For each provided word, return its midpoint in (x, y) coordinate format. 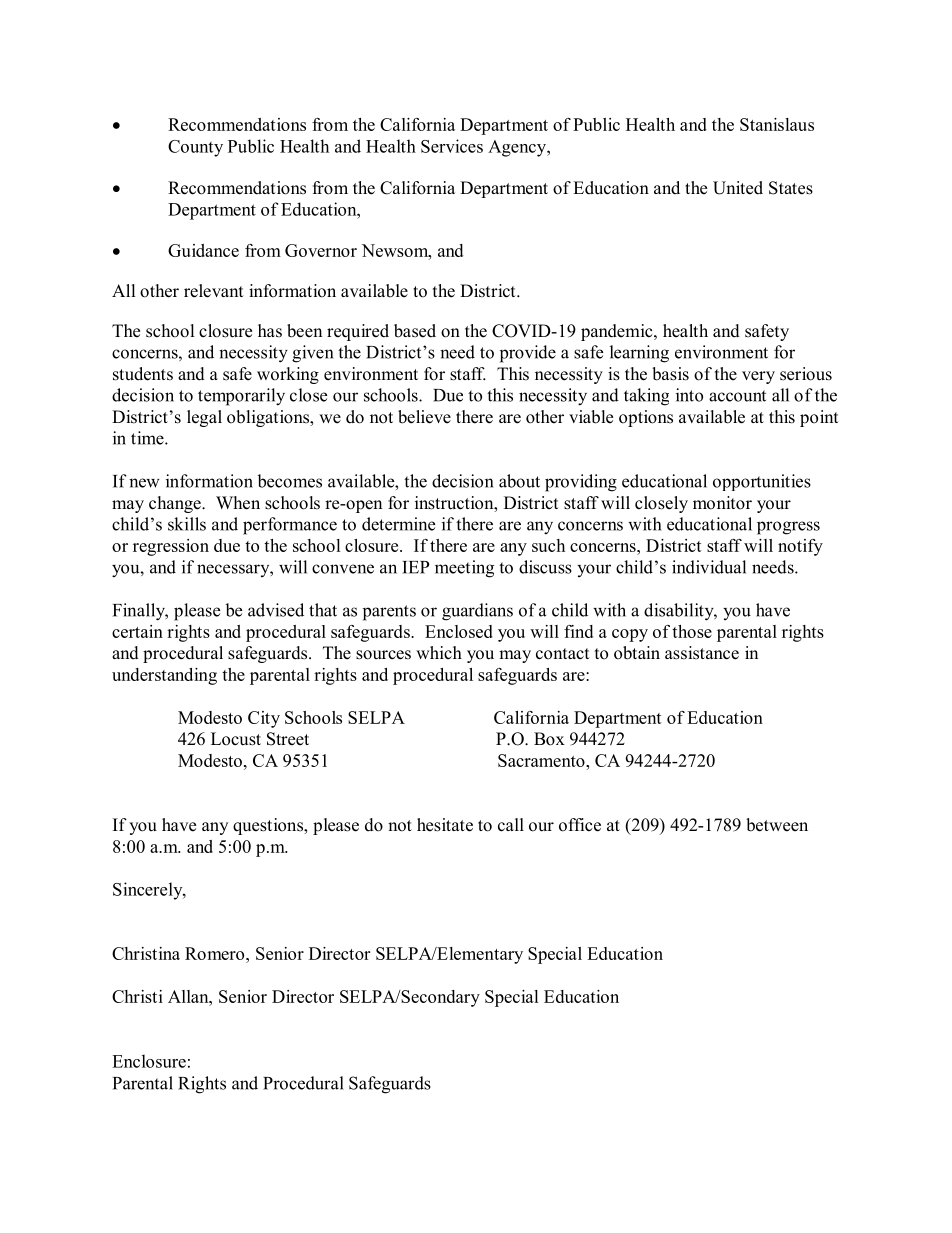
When (238, 503)
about (519, 481)
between (777, 825)
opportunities (762, 482)
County (195, 148)
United (738, 188)
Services (452, 146)
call (511, 825)
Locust (236, 739)
